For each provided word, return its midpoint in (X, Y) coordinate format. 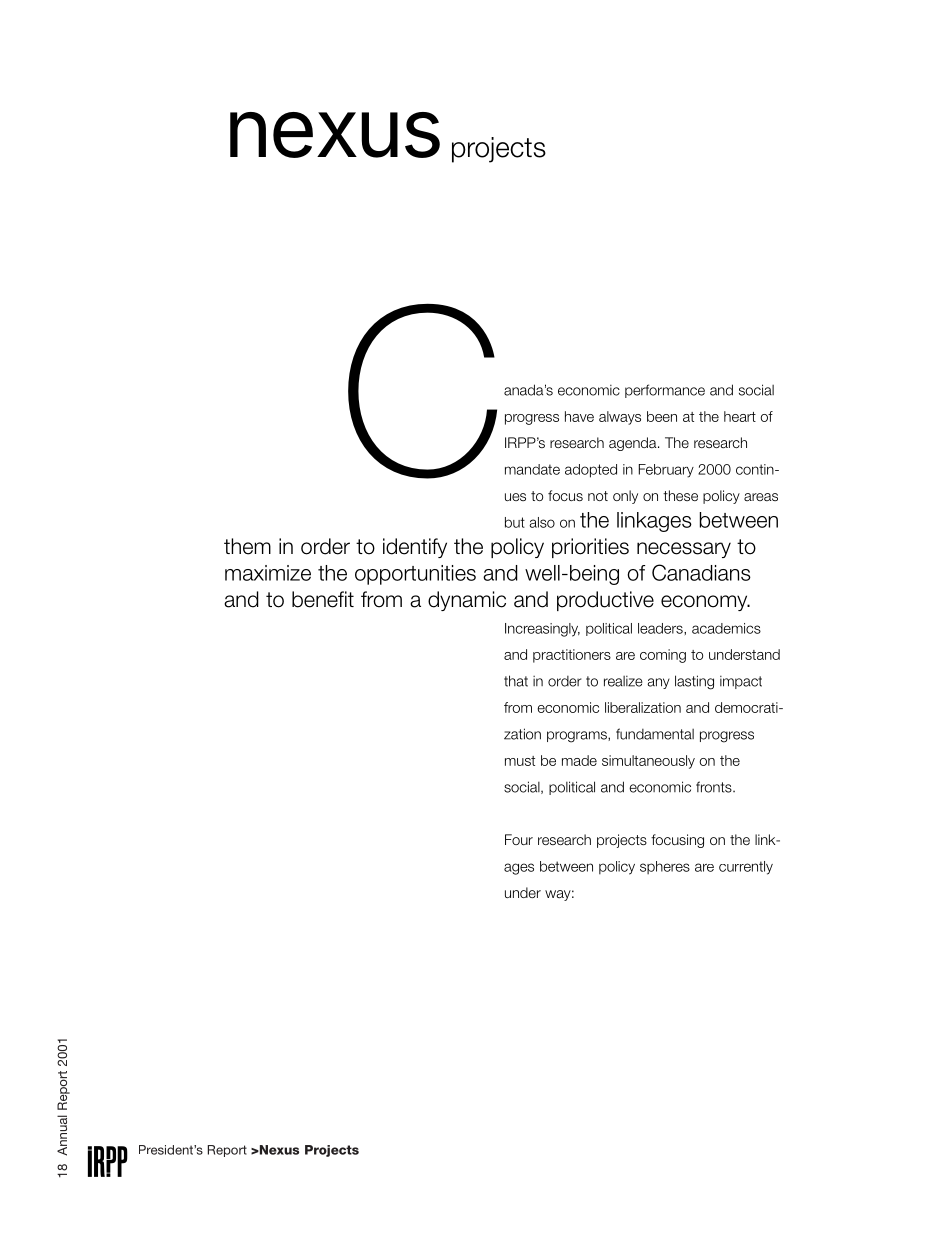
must (520, 761)
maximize (268, 573)
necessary (684, 550)
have (579, 416)
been (662, 416)
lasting (694, 682)
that (516, 681)
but (515, 522)
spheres (665, 867)
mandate (532, 469)
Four (519, 839)
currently (746, 868)
